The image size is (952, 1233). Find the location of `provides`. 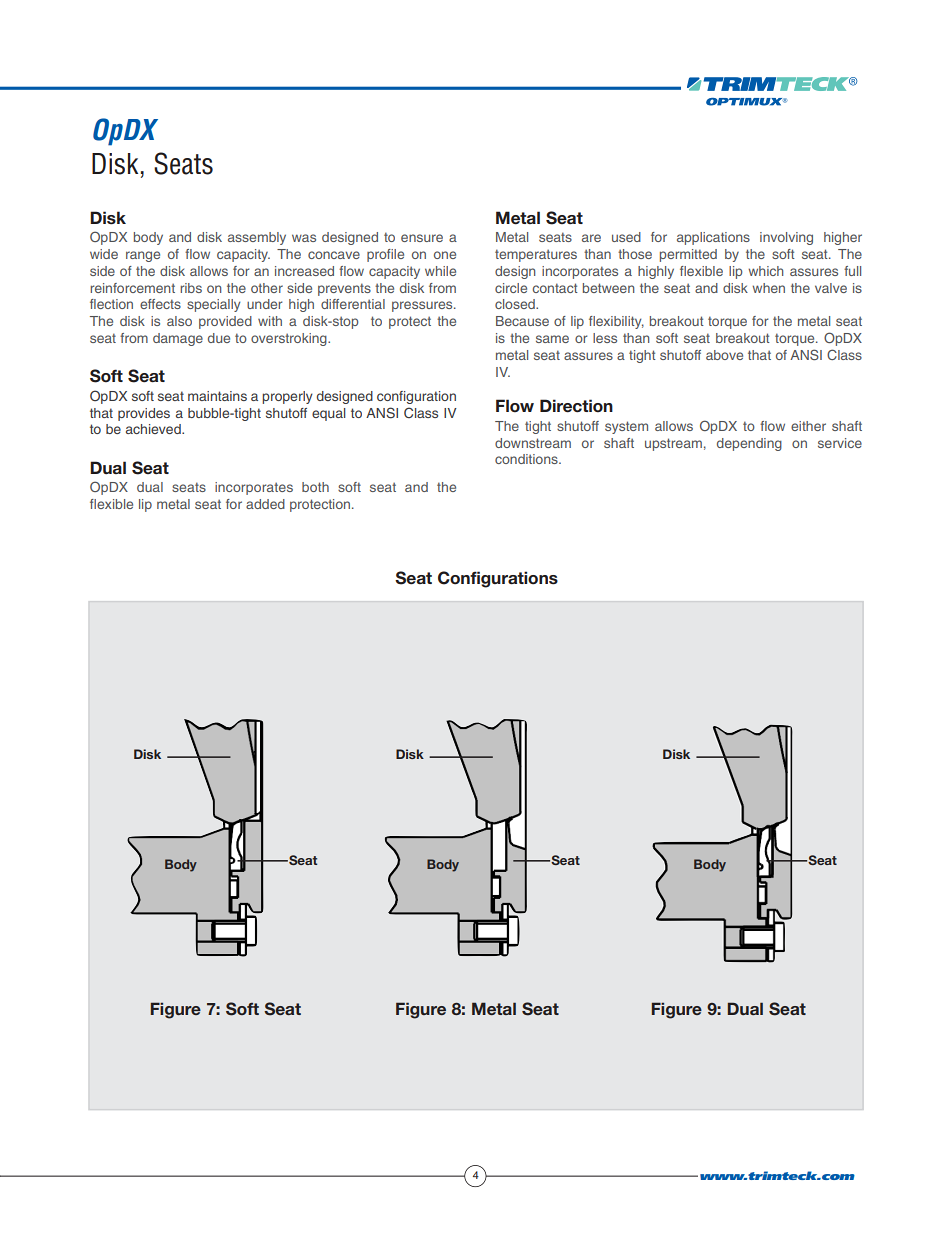

provides is located at coordinates (144, 414).
